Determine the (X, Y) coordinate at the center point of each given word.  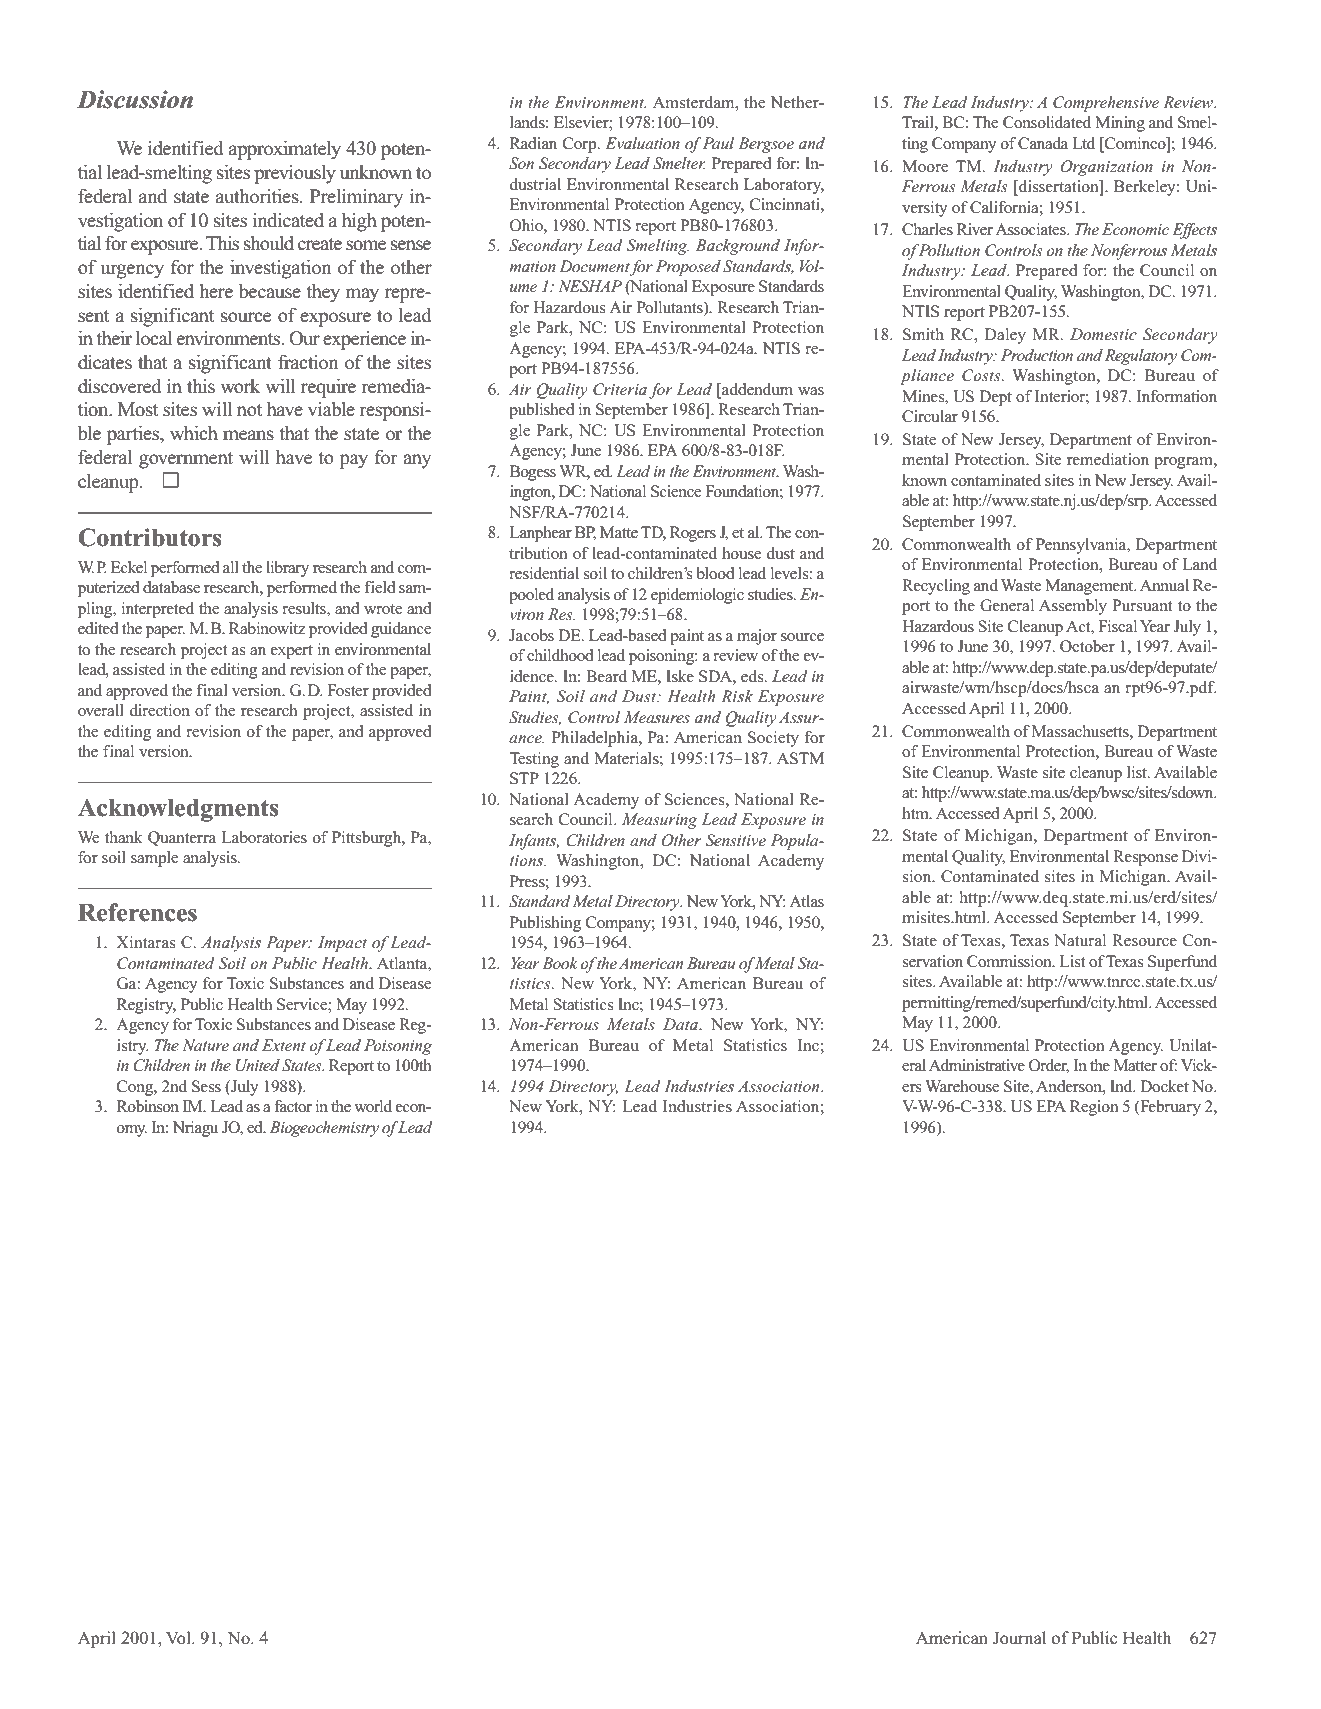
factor (293, 1106)
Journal (1019, 1638)
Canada (1043, 143)
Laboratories (264, 837)
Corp (581, 145)
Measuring (660, 821)
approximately (285, 150)
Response (1145, 858)
